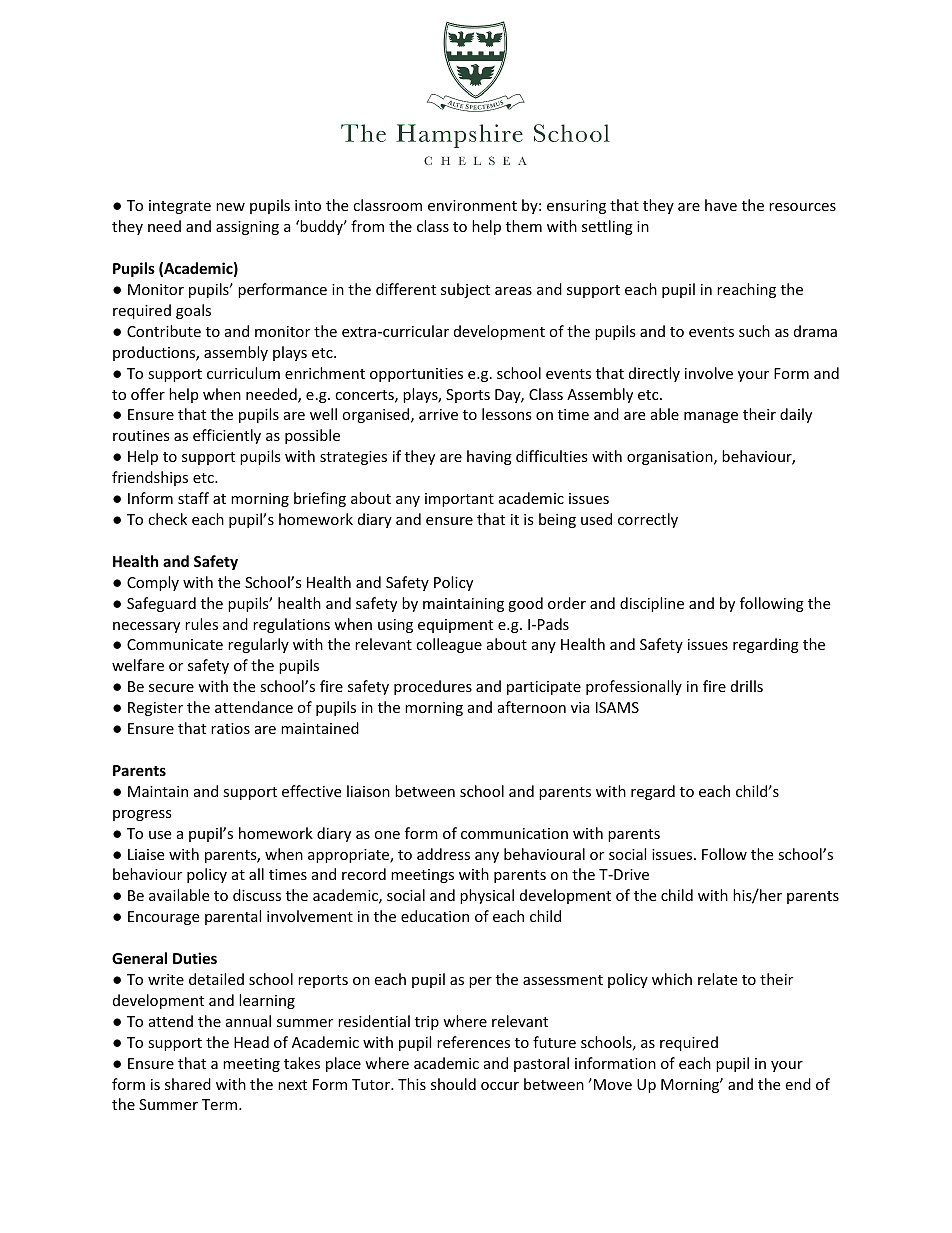 The width and height of the screenshot is (952, 1233). I want to click on colleague, so click(449, 645).
